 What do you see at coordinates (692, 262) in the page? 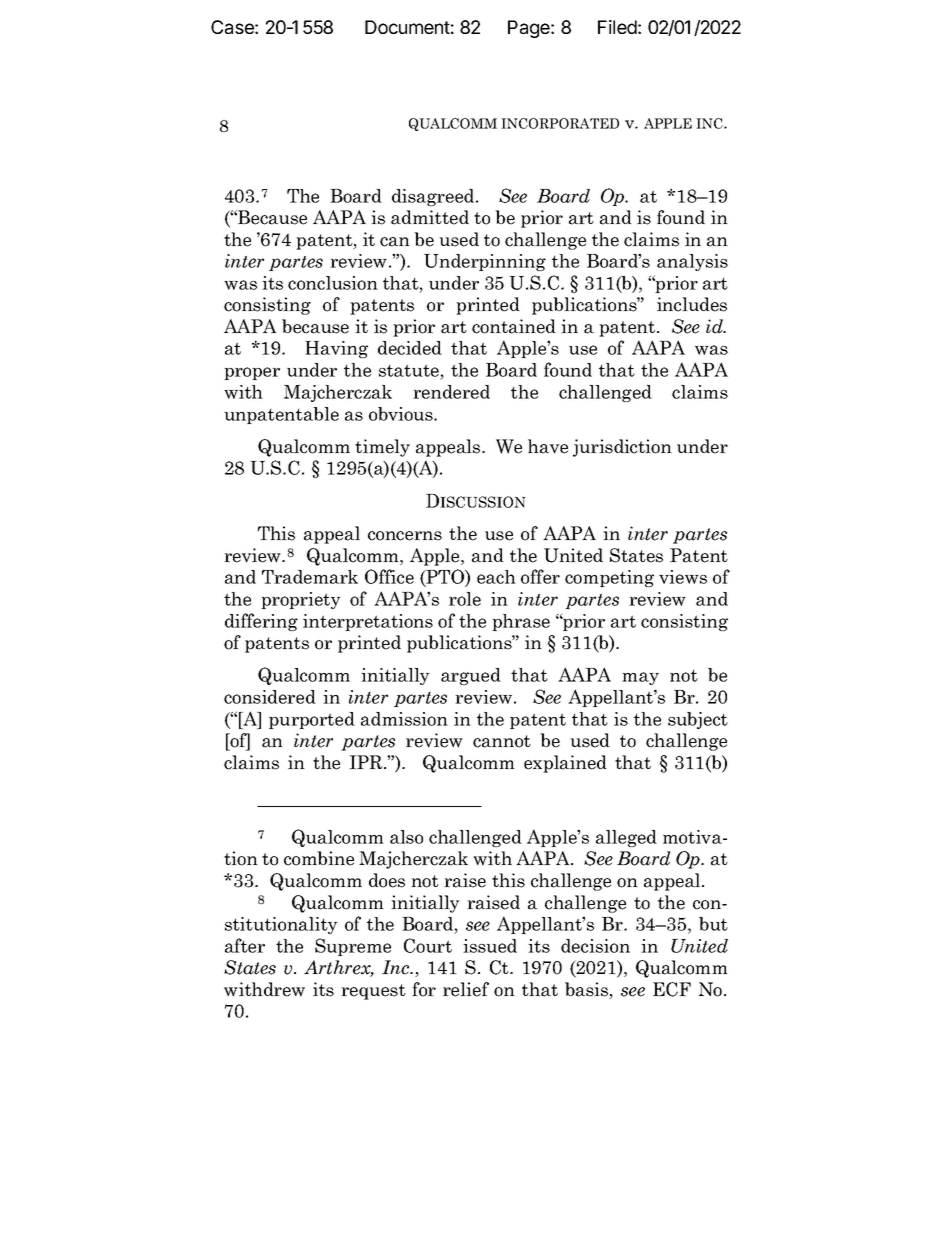
I see `analysis` at bounding box center [692, 262].
